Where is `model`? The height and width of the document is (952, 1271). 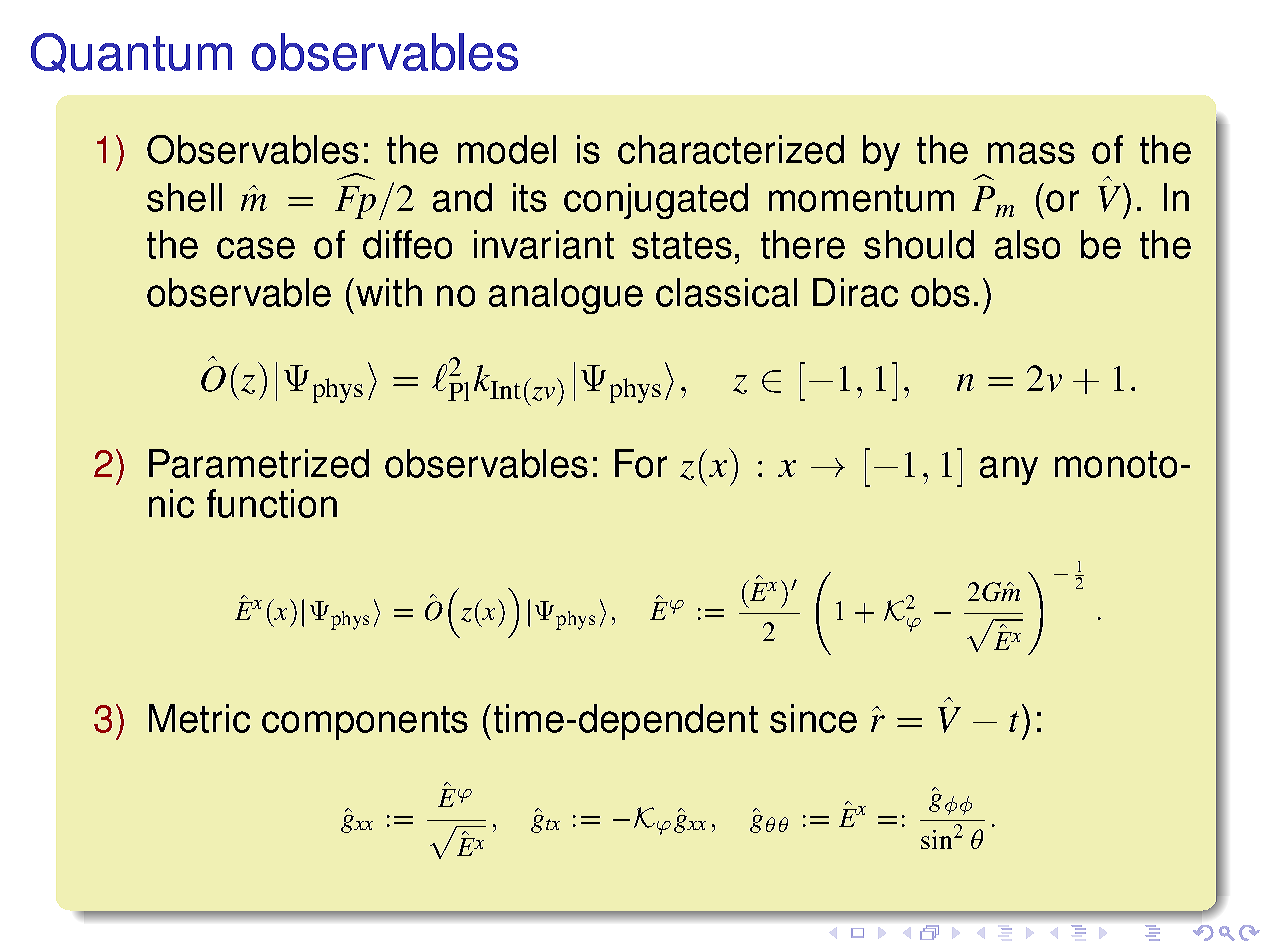 model is located at coordinates (507, 149).
